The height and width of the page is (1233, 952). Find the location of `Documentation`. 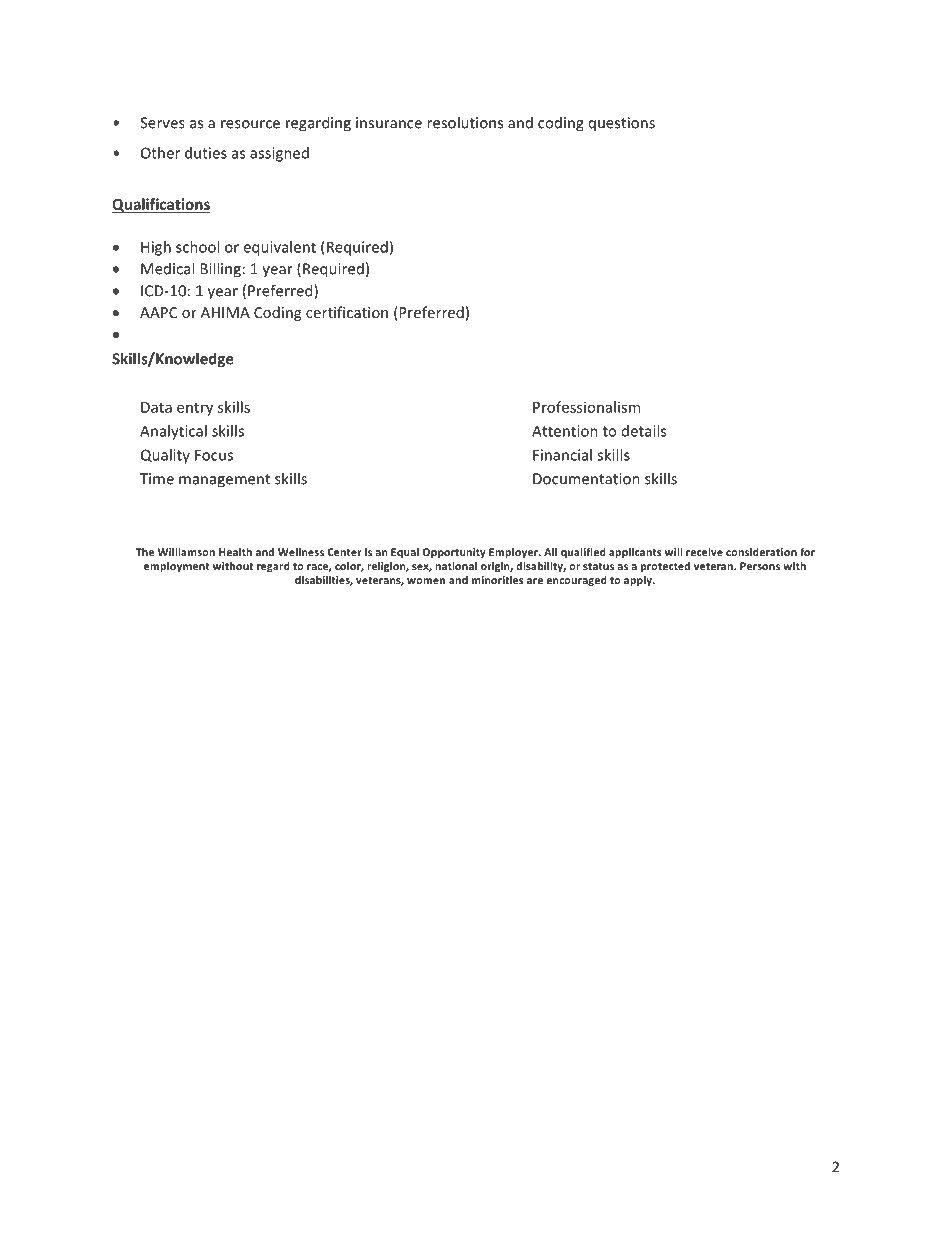

Documentation is located at coordinates (586, 479).
